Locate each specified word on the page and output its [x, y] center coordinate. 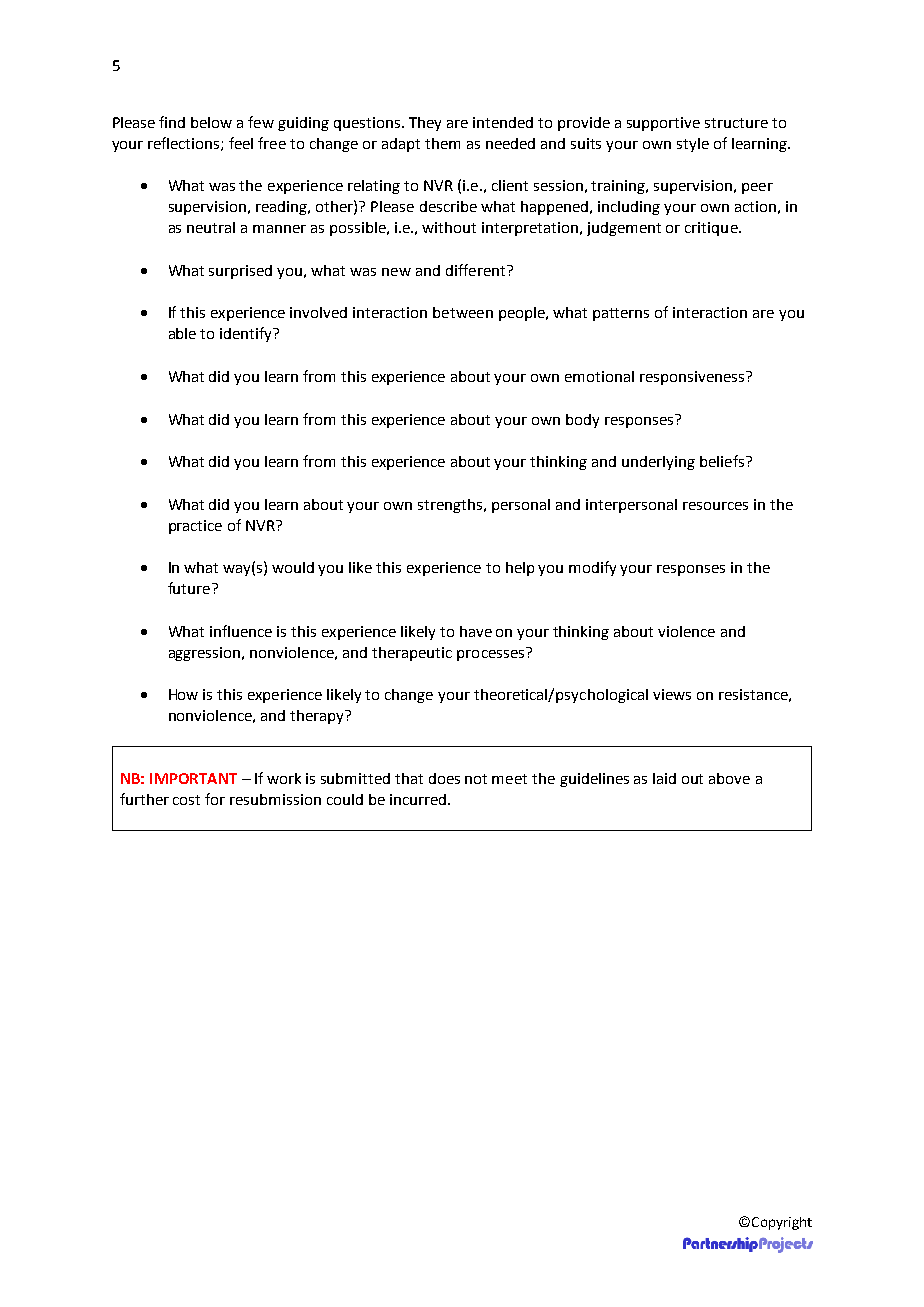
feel [241, 143]
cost [186, 800]
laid [664, 778]
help [520, 569]
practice [195, 527]
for [215, 799]
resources [715, 506]
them [442, 143]
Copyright [782, 1223]
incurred [418, 799]
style [693, 145]
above [729, 778]
